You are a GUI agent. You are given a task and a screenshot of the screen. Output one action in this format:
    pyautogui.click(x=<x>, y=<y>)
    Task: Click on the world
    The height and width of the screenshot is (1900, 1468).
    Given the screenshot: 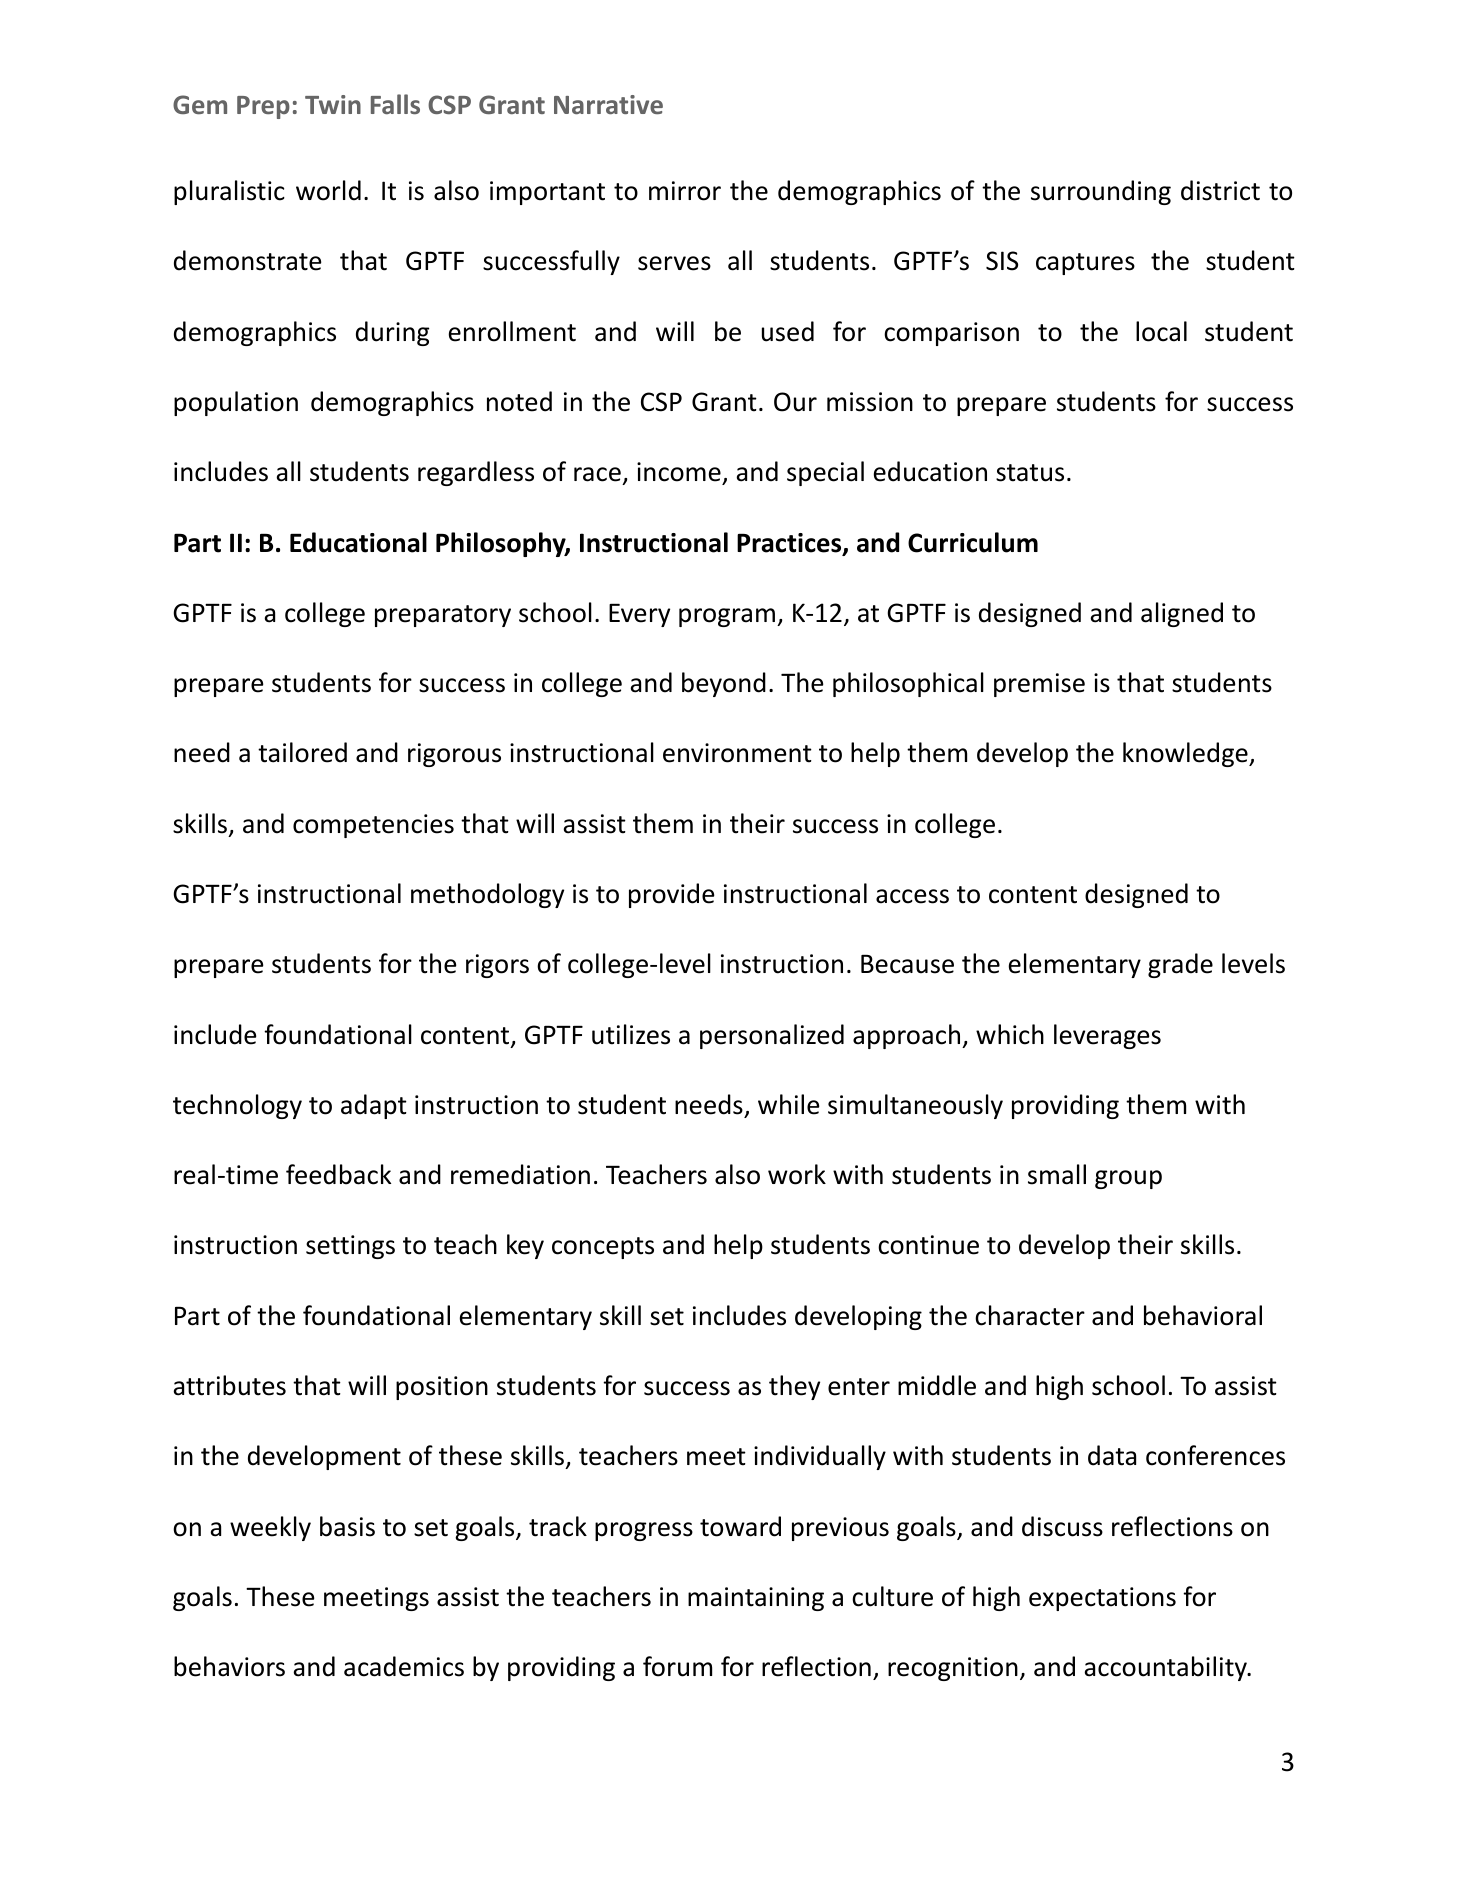 What is the action you would take?
    pyautogui.click(x=328, y=190)
